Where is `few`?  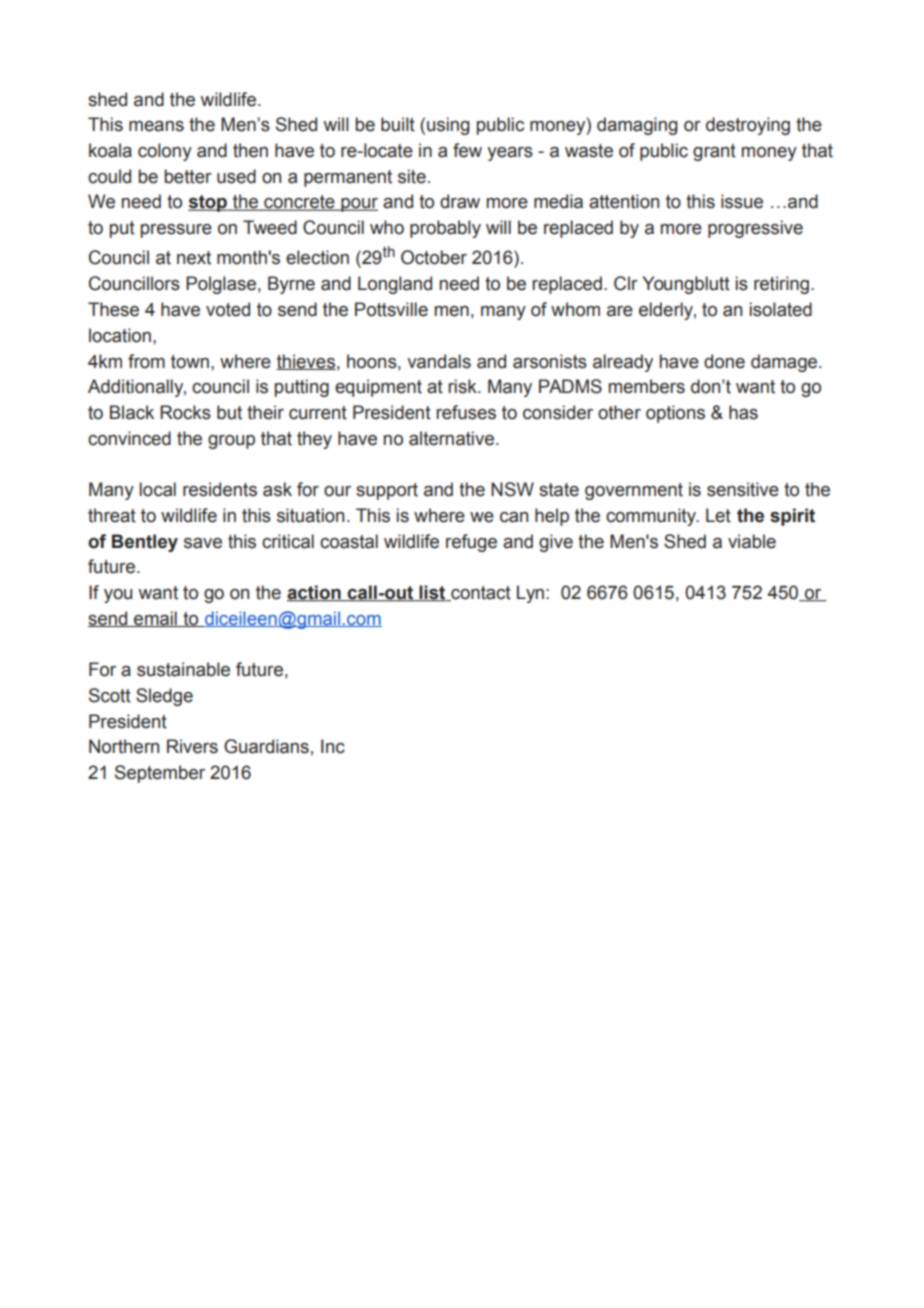 few is located at coordinates (467, 150).
